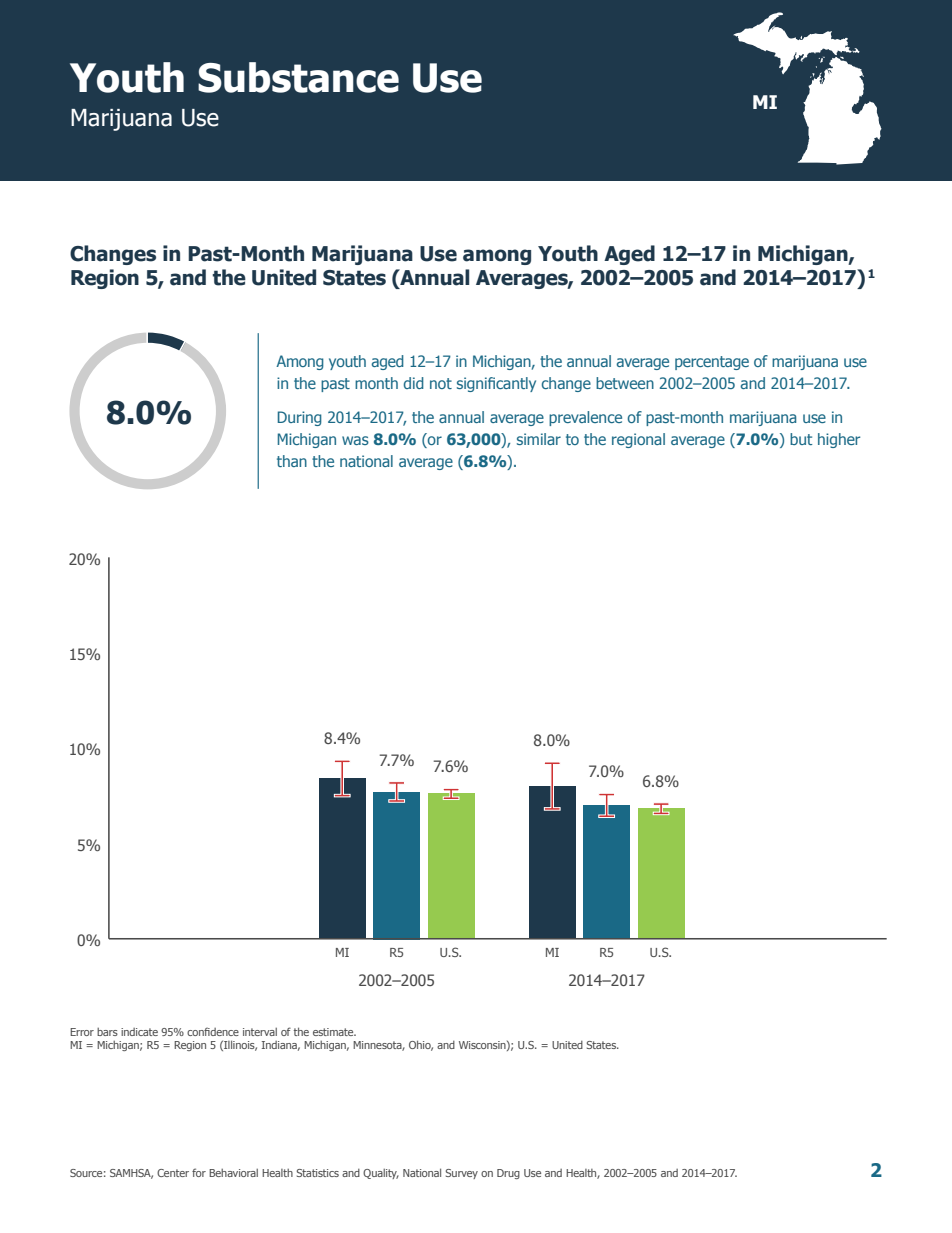 This document has height=1233, width=952. What do you see at coordinates (298, 77) in the document?
I see `Substance` at bounding box center [298, 77].
